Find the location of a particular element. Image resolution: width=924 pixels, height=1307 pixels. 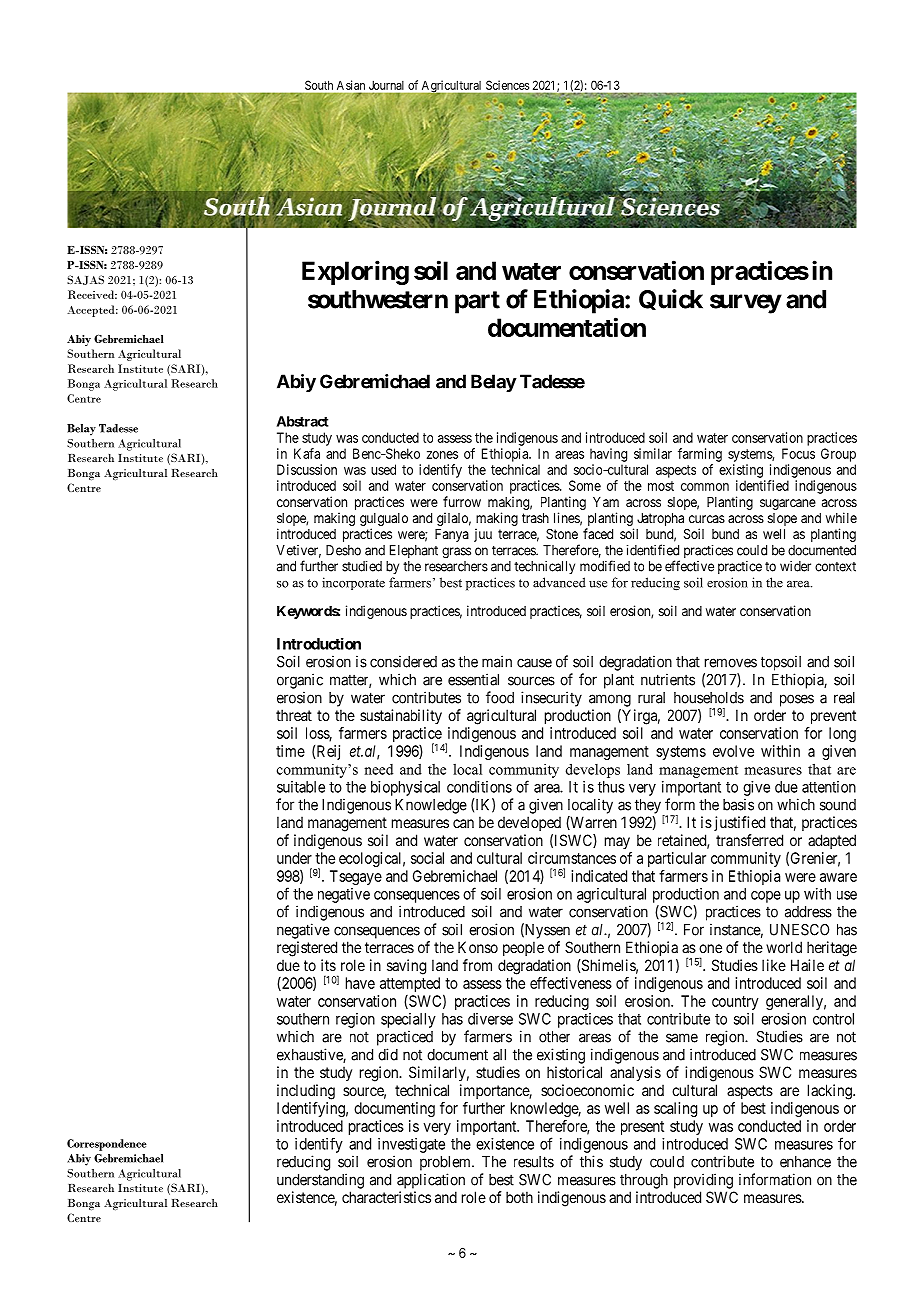

Discussion is located at coordinates (307, 469).
